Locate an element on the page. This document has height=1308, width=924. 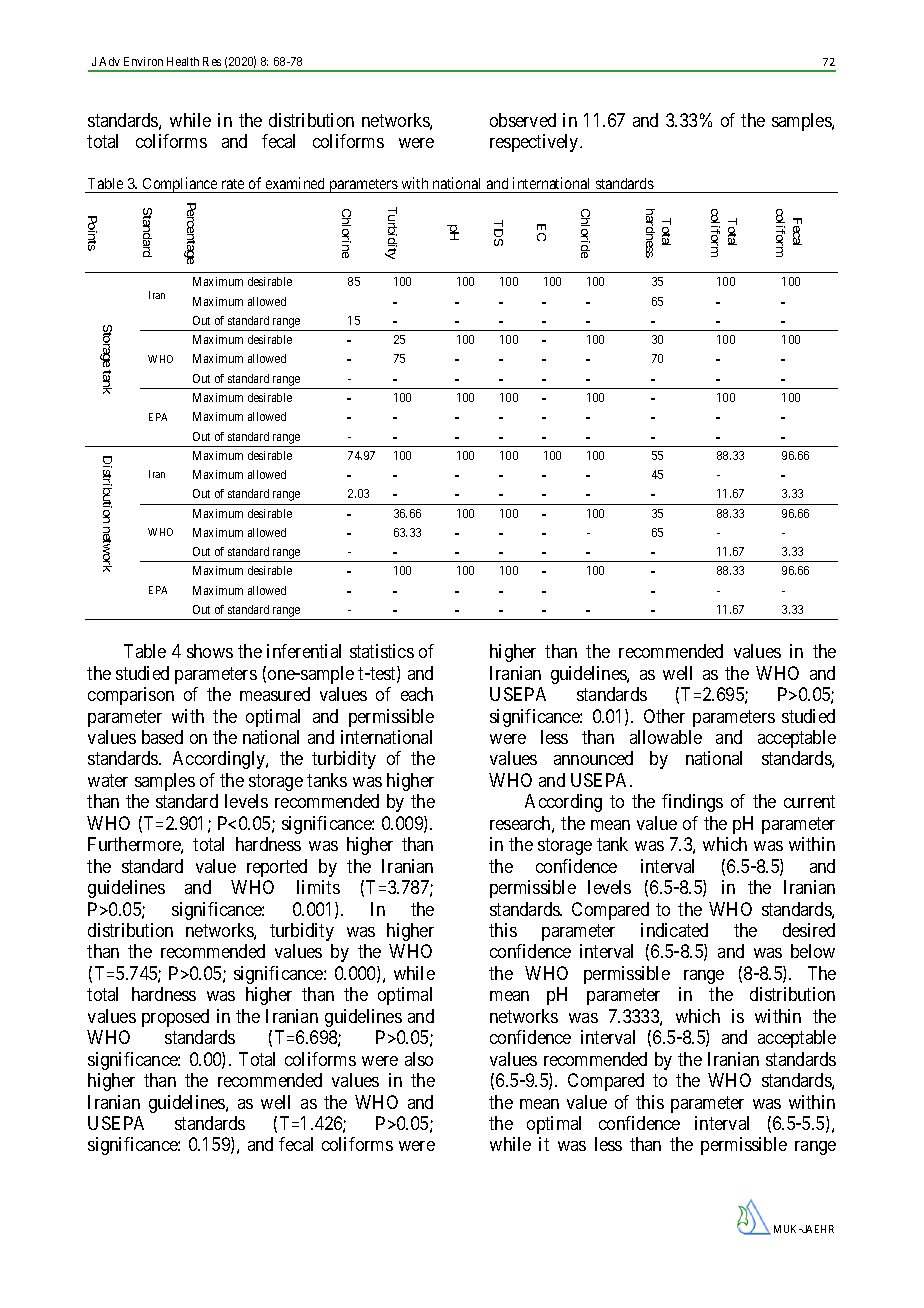
respectively is located at coordinates (535, 143).
